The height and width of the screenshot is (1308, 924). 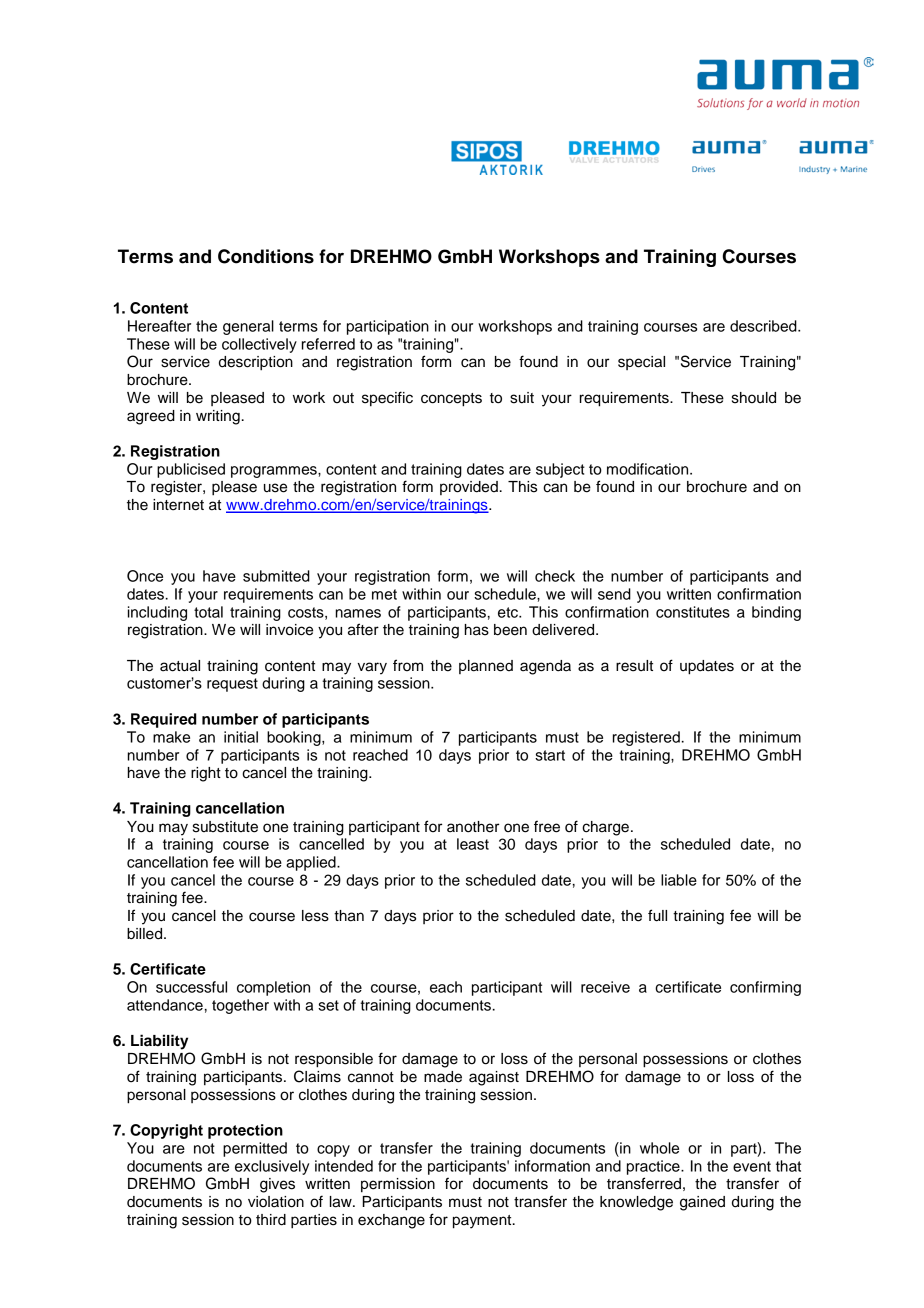 I want to click on Conditions, so click(x=266, y=256).
